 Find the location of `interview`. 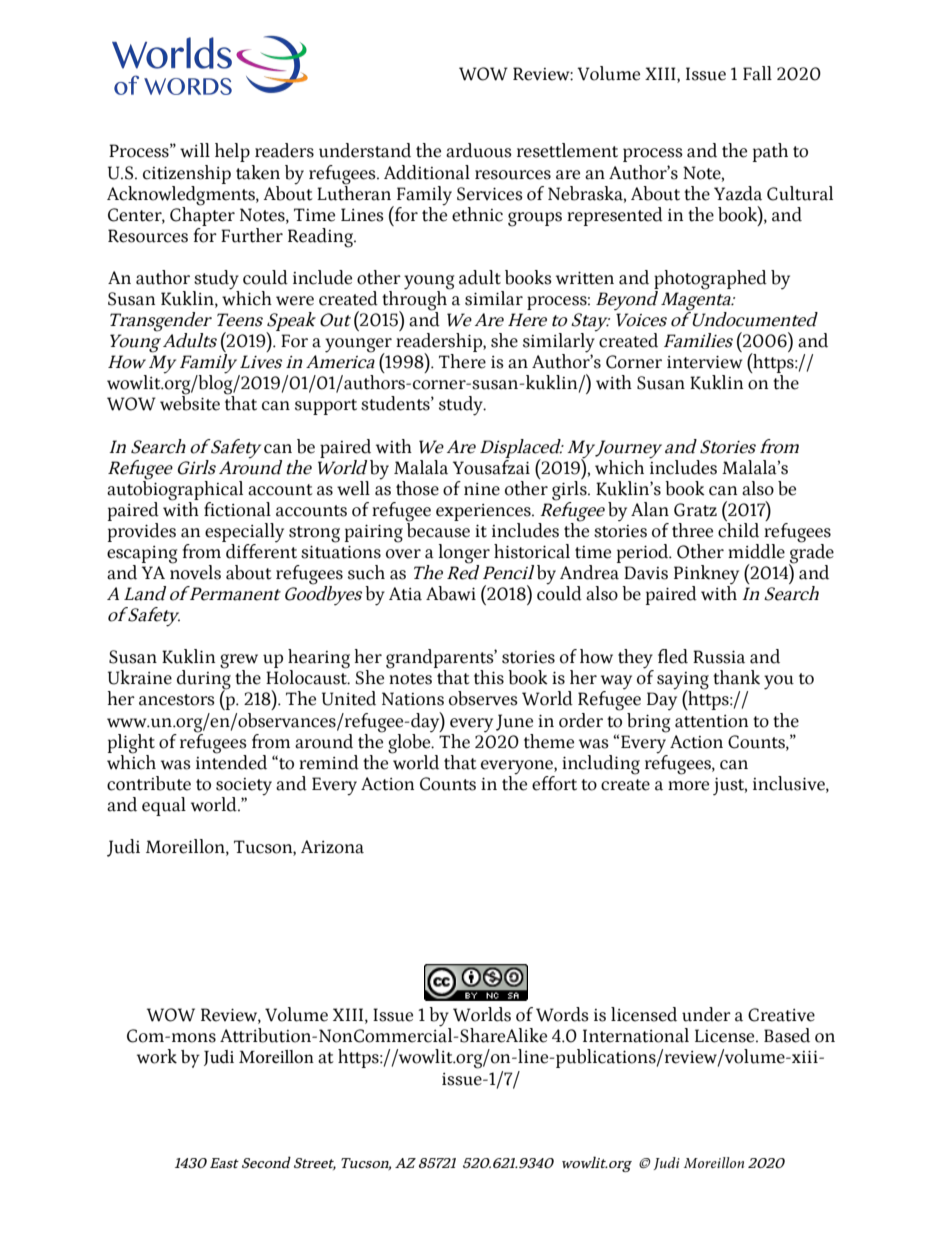

interview is located at coordinates (705, 362).
